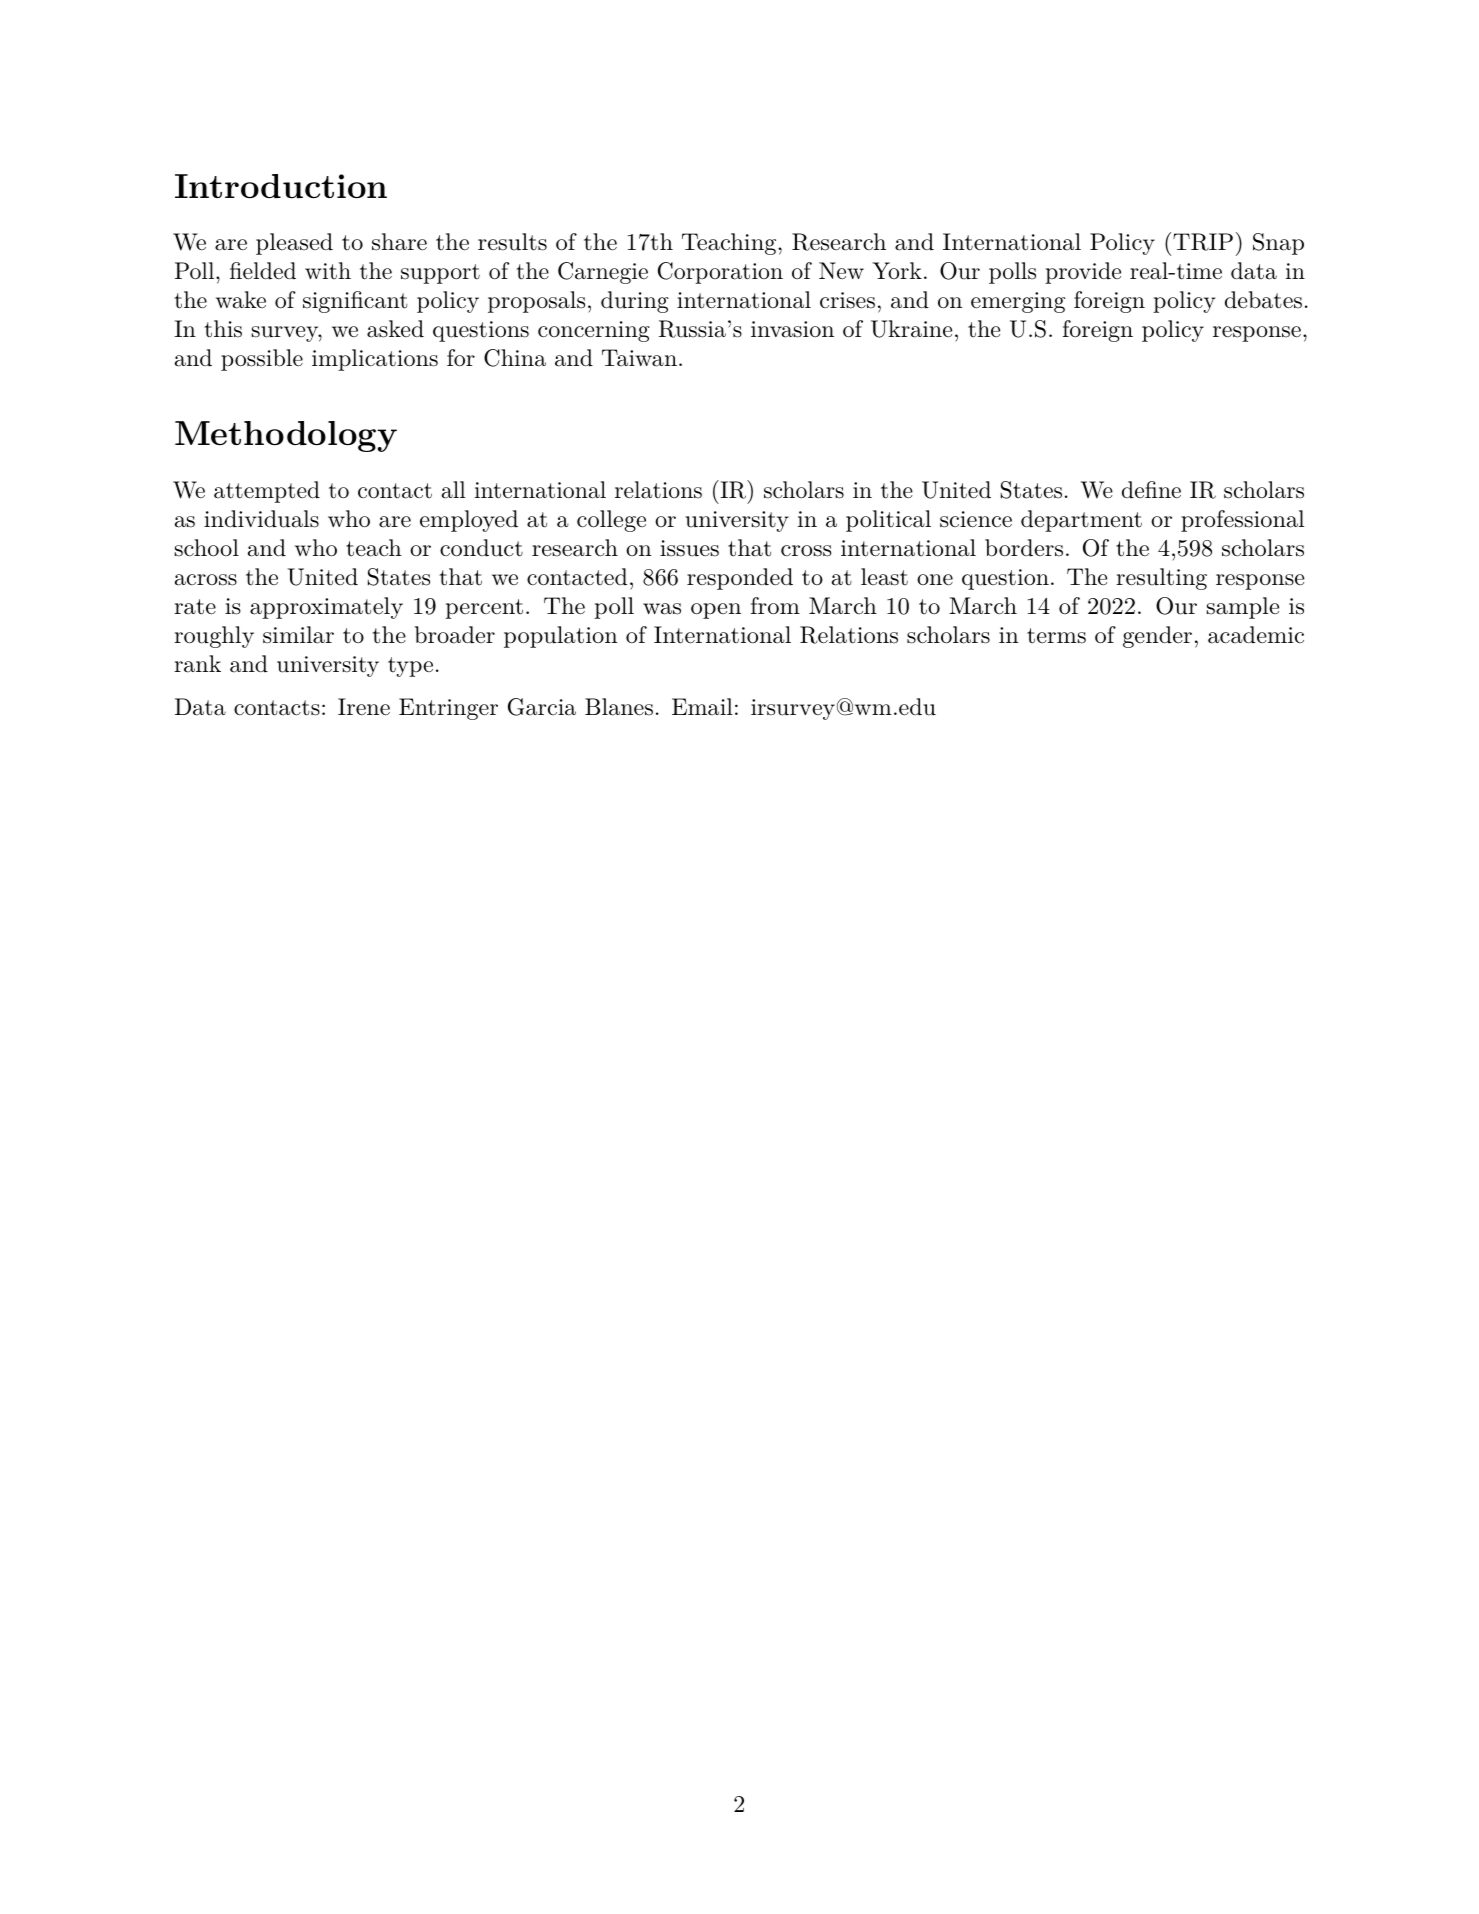 The height and width of the page is (1914, 1479). What do you see at coordinates (281, 186) in the page?
I see `Introduction` at bounding box center [281, 186].
